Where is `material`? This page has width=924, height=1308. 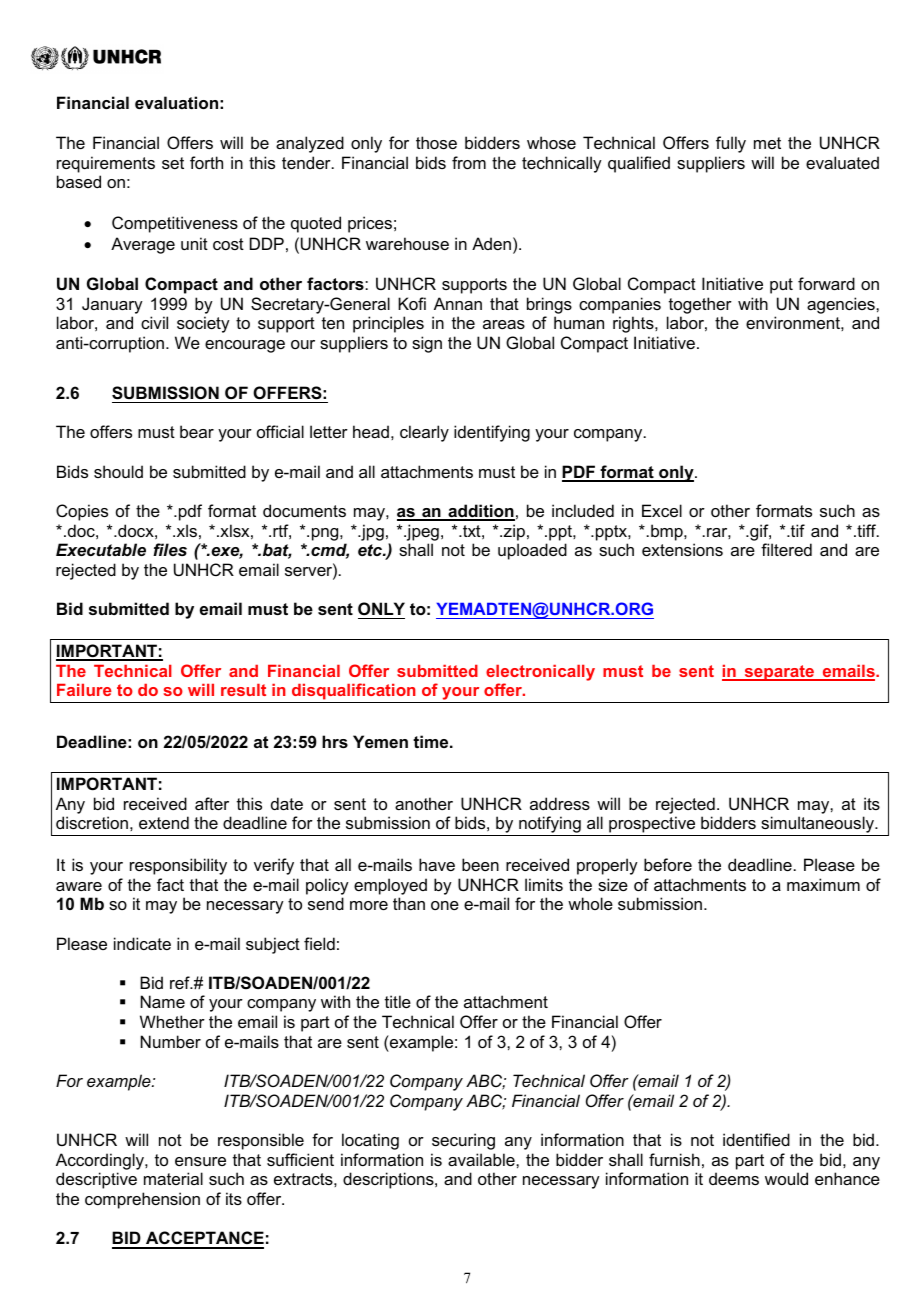 material is located at coordinates (173, 1178).
